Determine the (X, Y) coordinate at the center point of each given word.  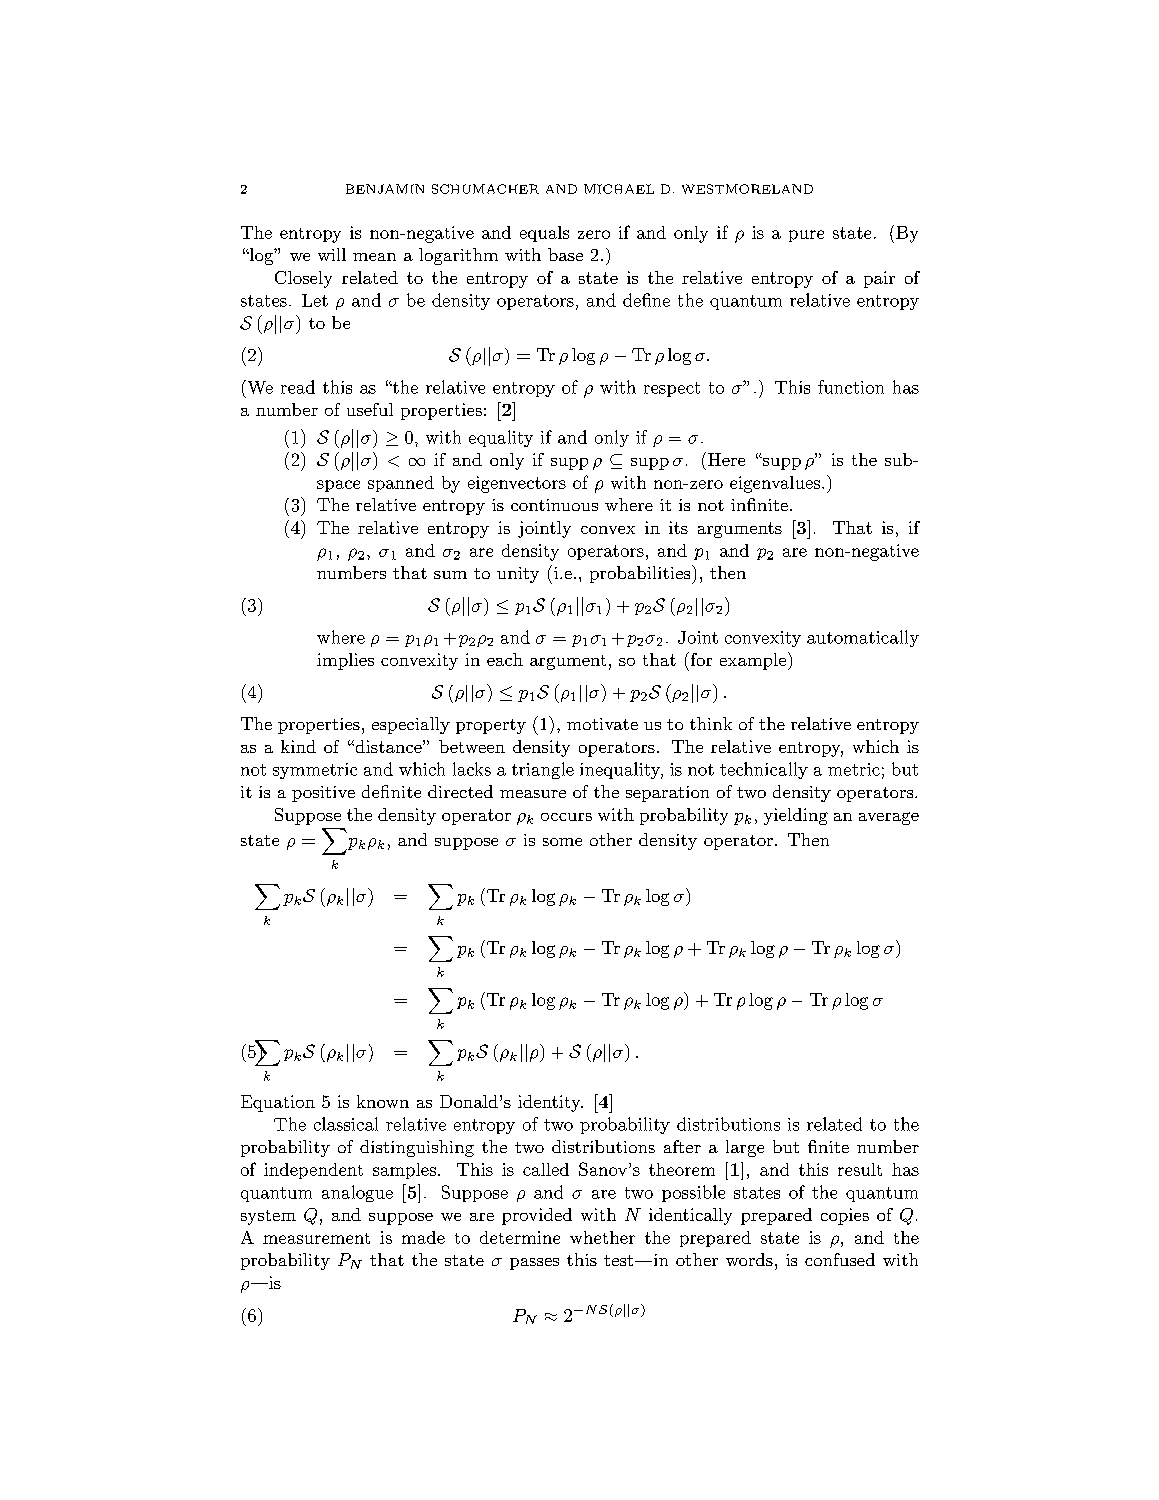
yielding (796, 816)
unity (518, 575)
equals (544, 234)
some (562, 842)
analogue (357, 1193)
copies (845, 1216)
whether (602, 1237)
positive (323, 794)
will (332, 254)
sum (450, 575)
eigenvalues (776, 484)
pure (806, 236)
